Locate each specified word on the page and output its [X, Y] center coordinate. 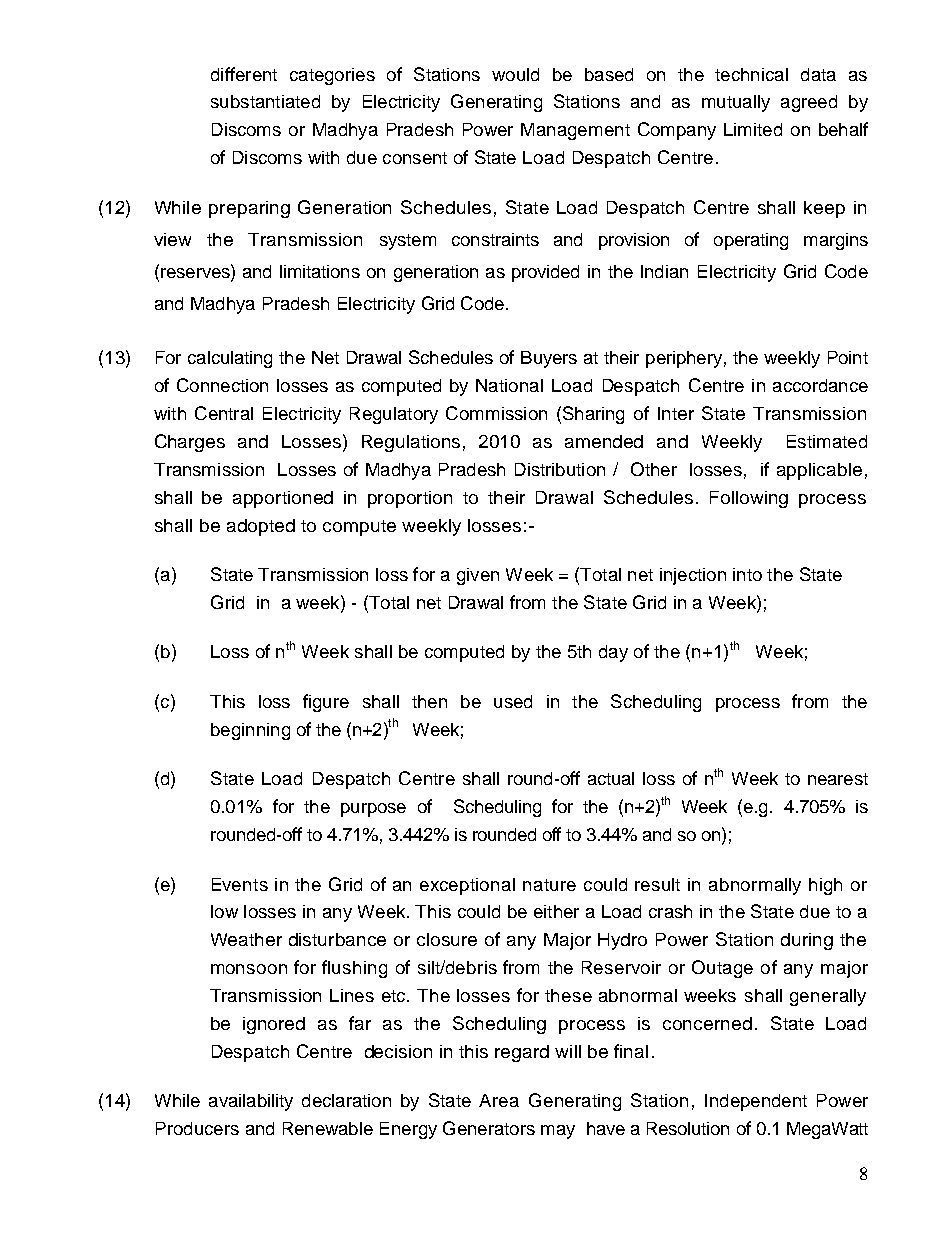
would [515, 74]
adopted [261, 527]
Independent [756, 1102]
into [747, 574]
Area [499, 1100]
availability [251, 1102]
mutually [736, 103]
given [478, 576]
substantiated [265, 101]
